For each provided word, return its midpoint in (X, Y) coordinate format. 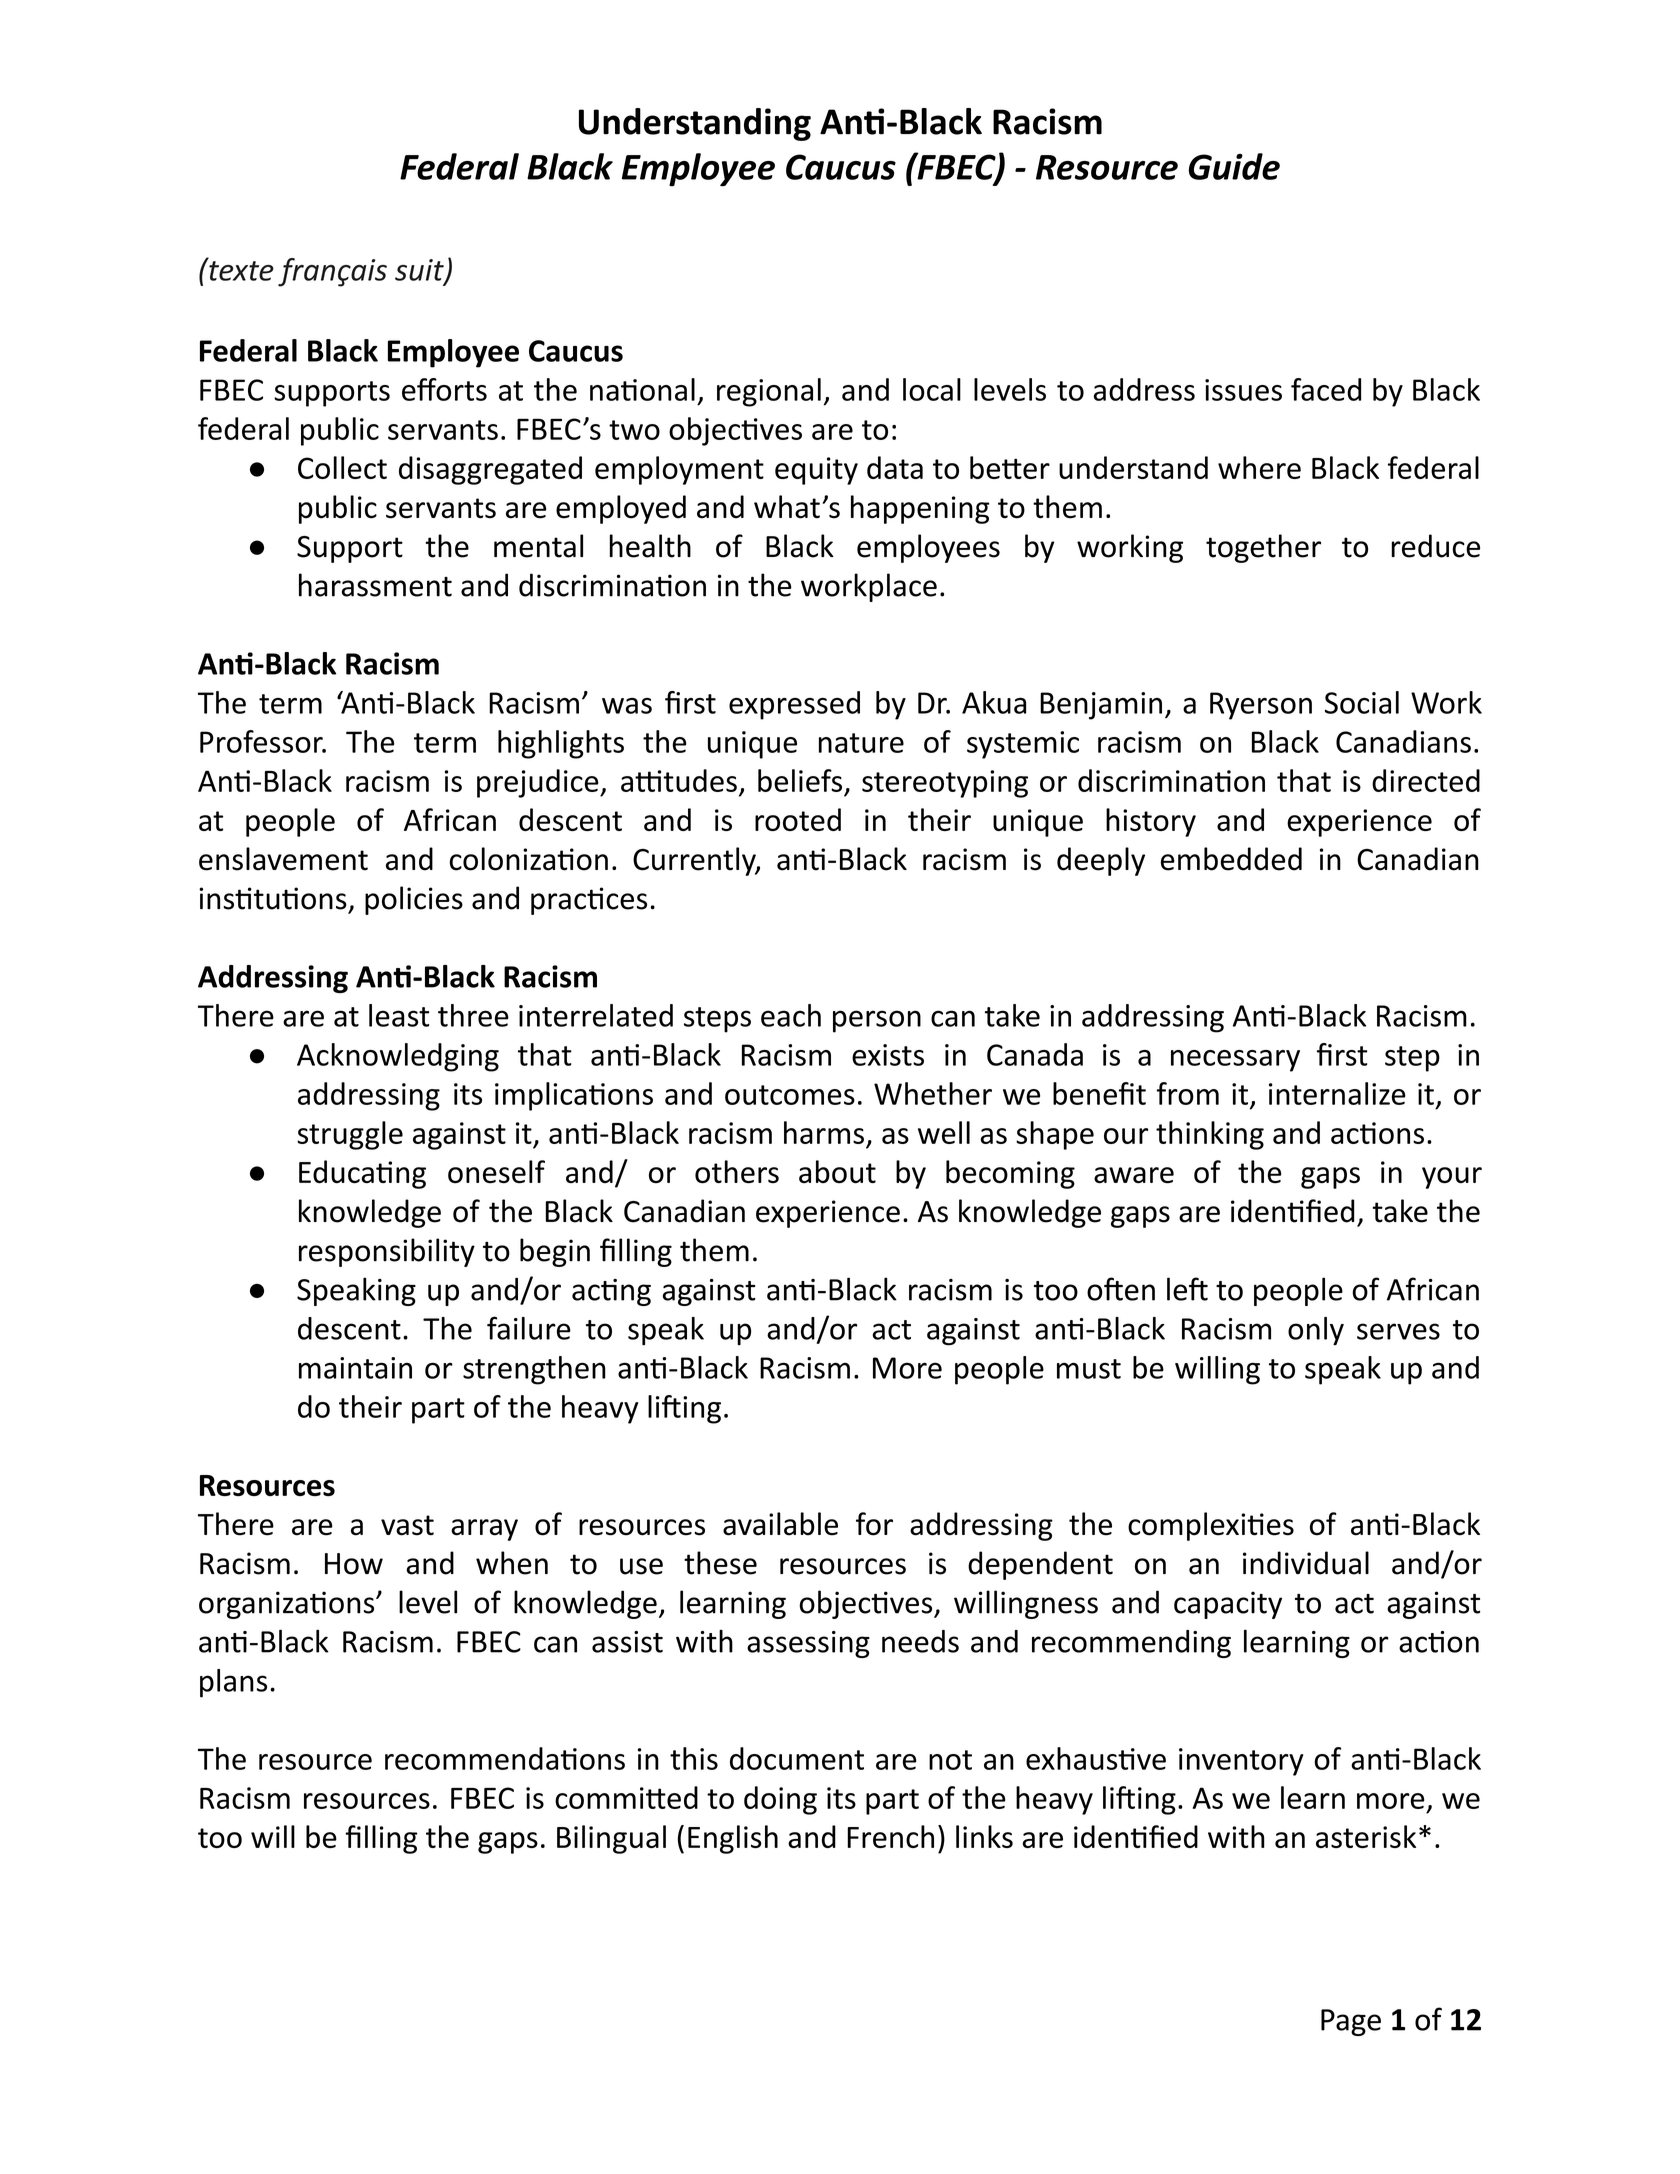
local (932, 389)
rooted (798, 819)
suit (420, 271)
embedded (1231, 859)
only (1316, 1331)
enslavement (283, 859)
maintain (355, 1368)
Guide (1234, 166)
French (890, 1836)
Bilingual (611, 1839)
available (780, 1524)
